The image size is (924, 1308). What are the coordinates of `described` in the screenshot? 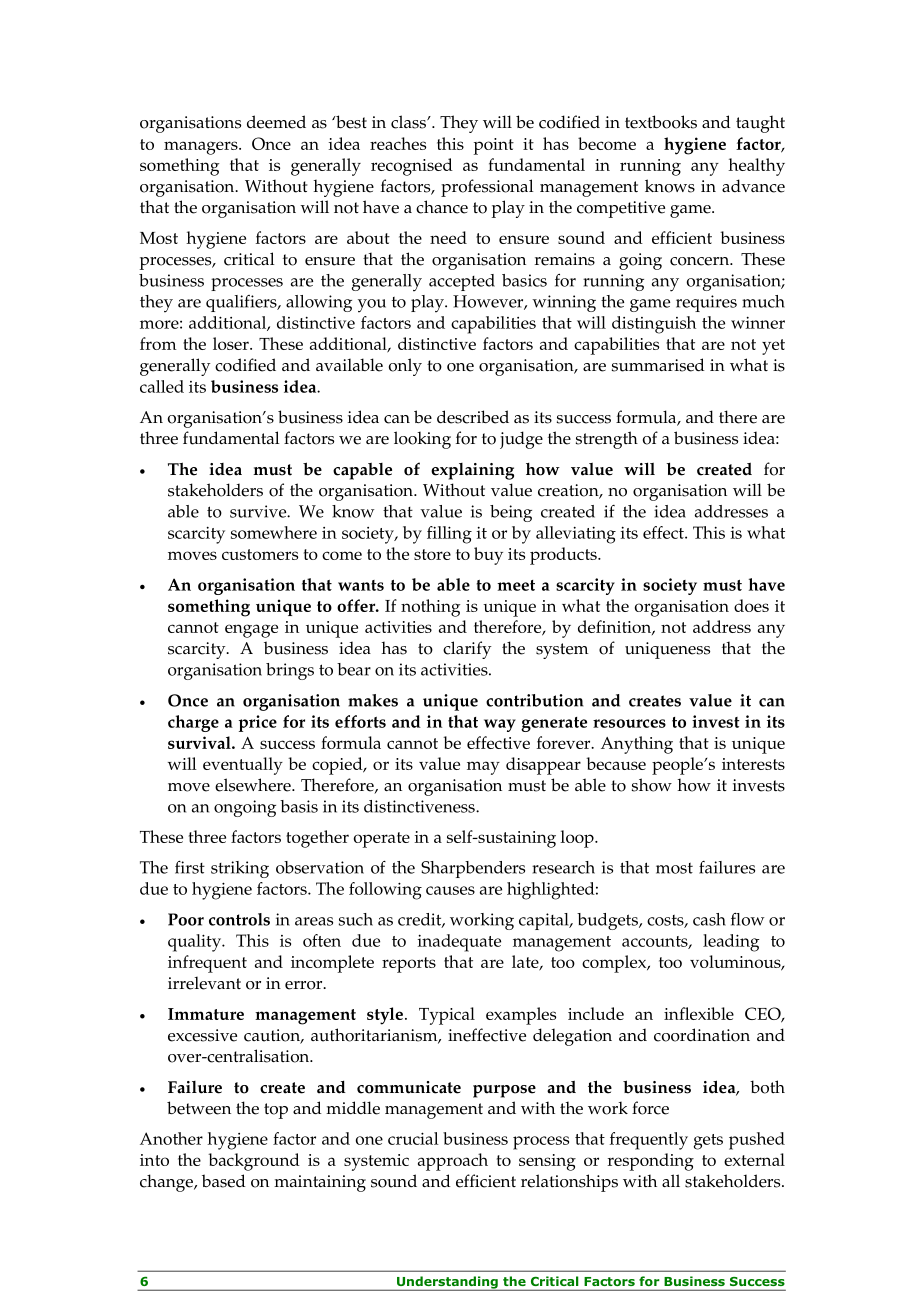 It's located at (473, 417).
